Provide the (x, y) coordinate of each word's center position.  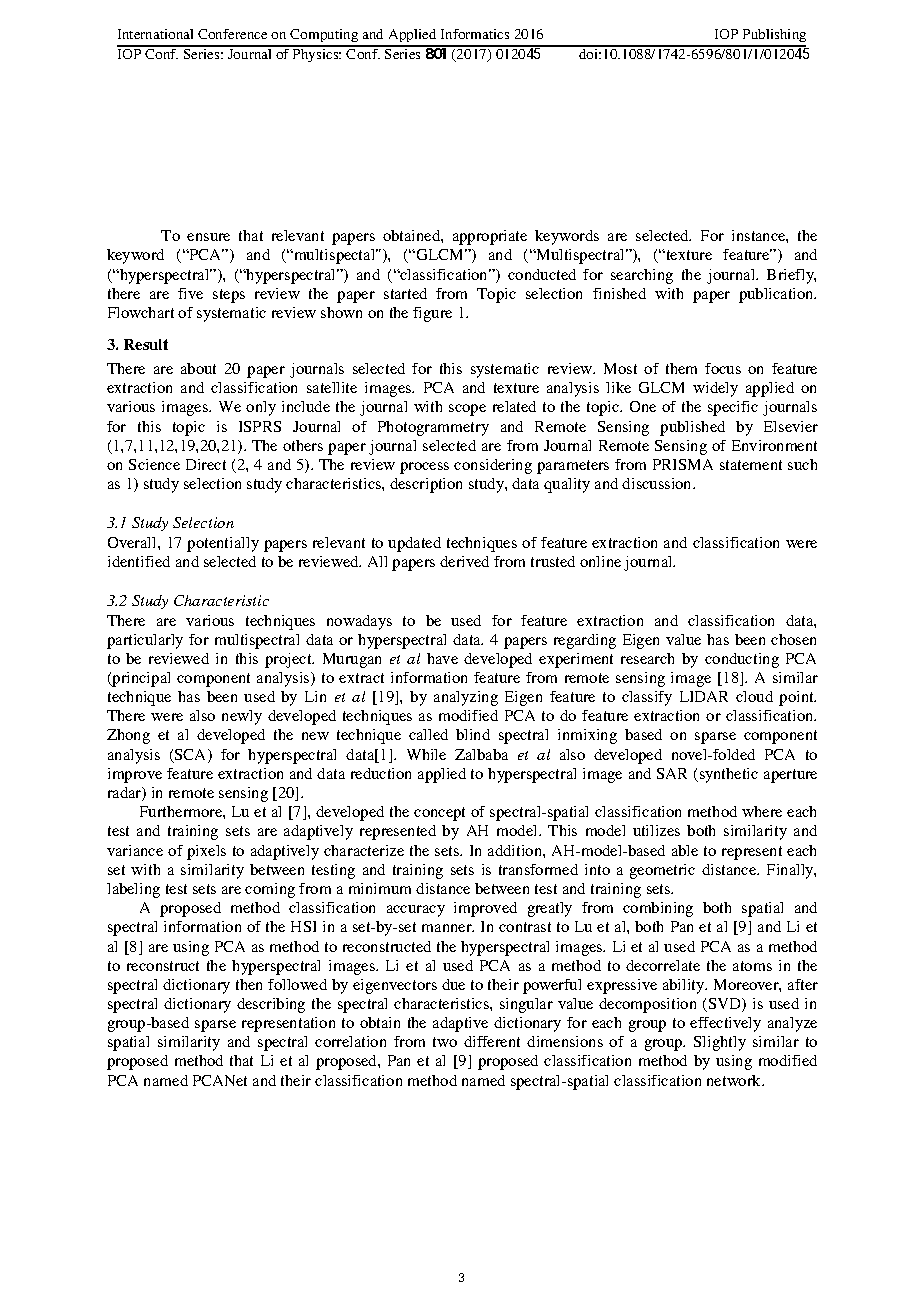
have (442, 658)
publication (777, 295)
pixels (206, 852)
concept (439, 814)
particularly (145, 641)
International (155, 34)
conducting (742, 660)
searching (642, 276)
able (685, 850)
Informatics (475, 34)
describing (271, 1005)
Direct (206, 464)
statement (751, 465)
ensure (208, 237)
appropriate (490, 237)
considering (493, 466)
